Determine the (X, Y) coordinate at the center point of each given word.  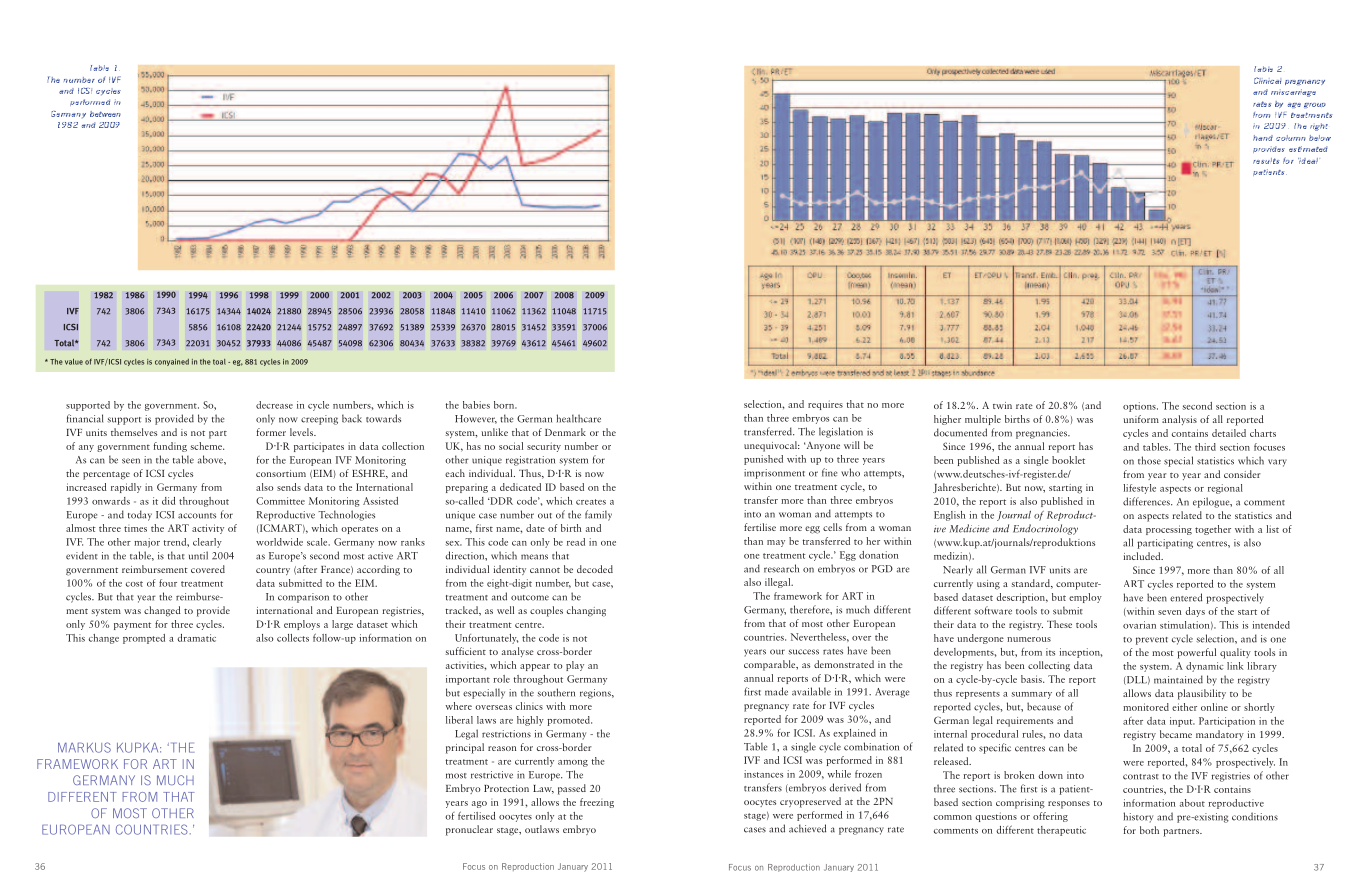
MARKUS (84, 747)
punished (763, 460)
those (1149, 460)
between (105, 114)
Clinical (1267, 80)
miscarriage (1293, 93)
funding (170, 447)
